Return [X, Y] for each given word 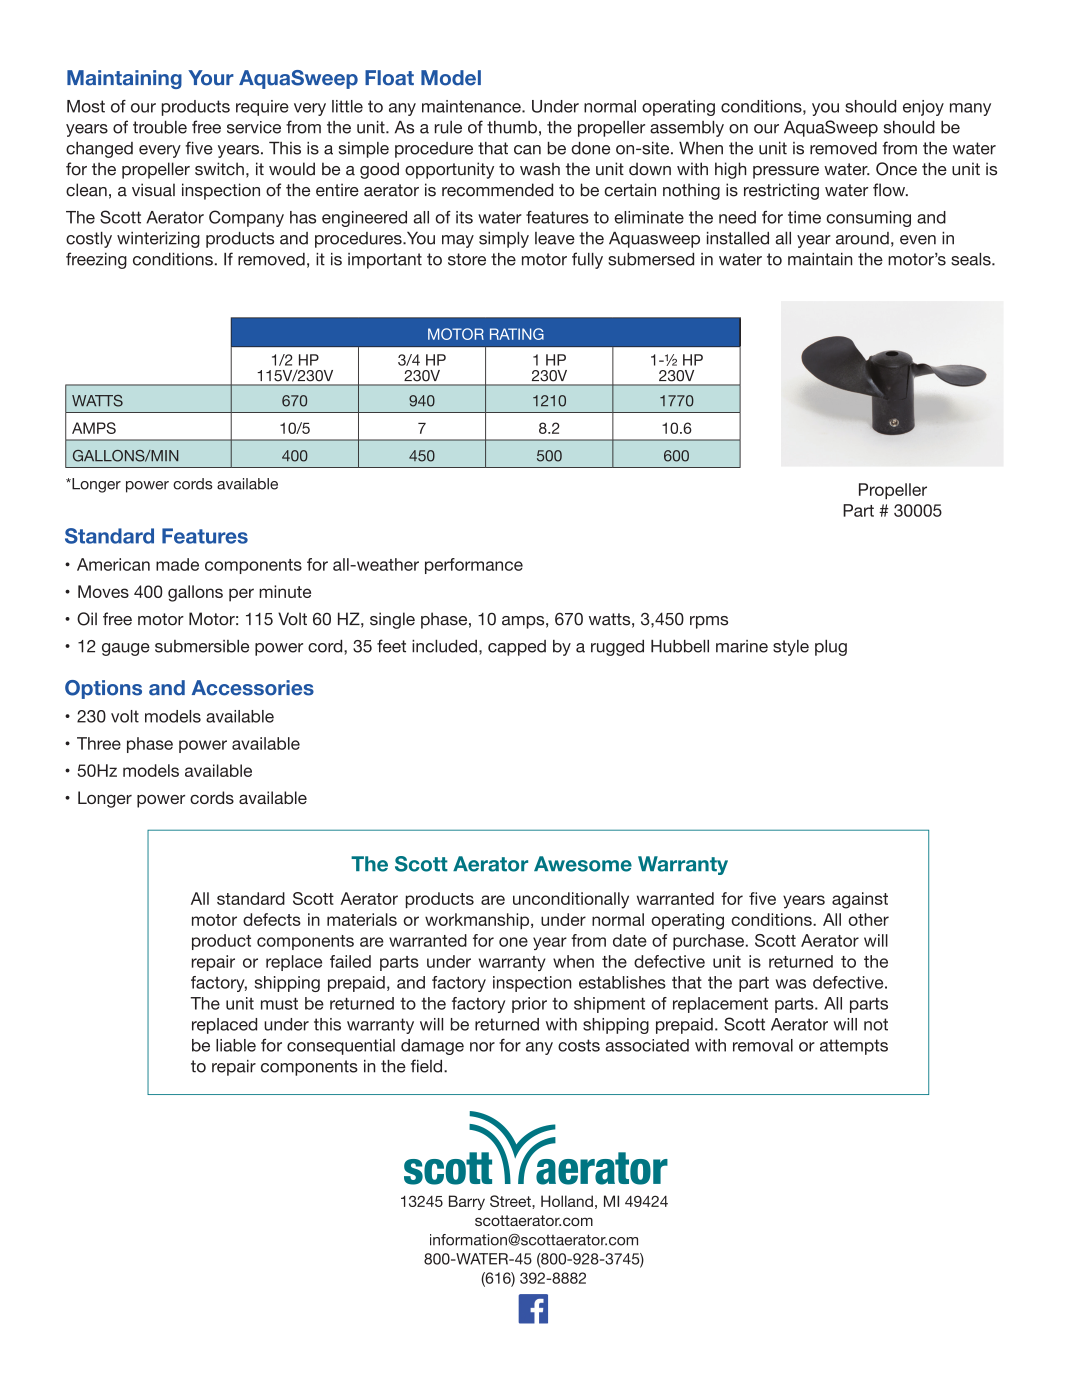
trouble [160, 127]
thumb [512, 127]
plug [831, 648]
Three [99, 743]
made [177, 564]
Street [511, 1201]
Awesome [583, 864]
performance [474, 566]
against [860, 900]
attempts [854, 1047]
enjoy [923, 108]
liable [236, 1045]
